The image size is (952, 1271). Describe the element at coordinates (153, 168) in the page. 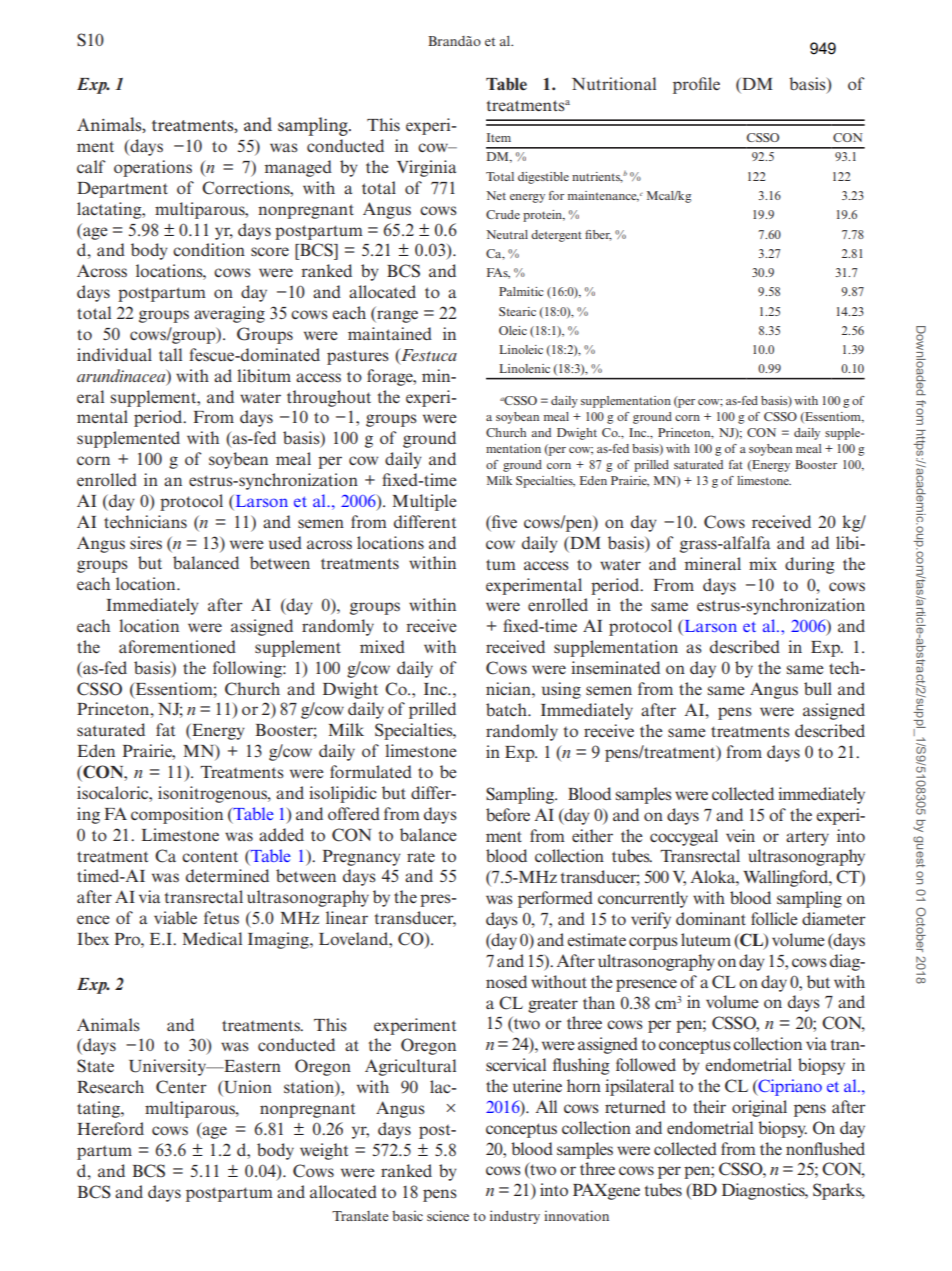

I see `operations` at that location.
